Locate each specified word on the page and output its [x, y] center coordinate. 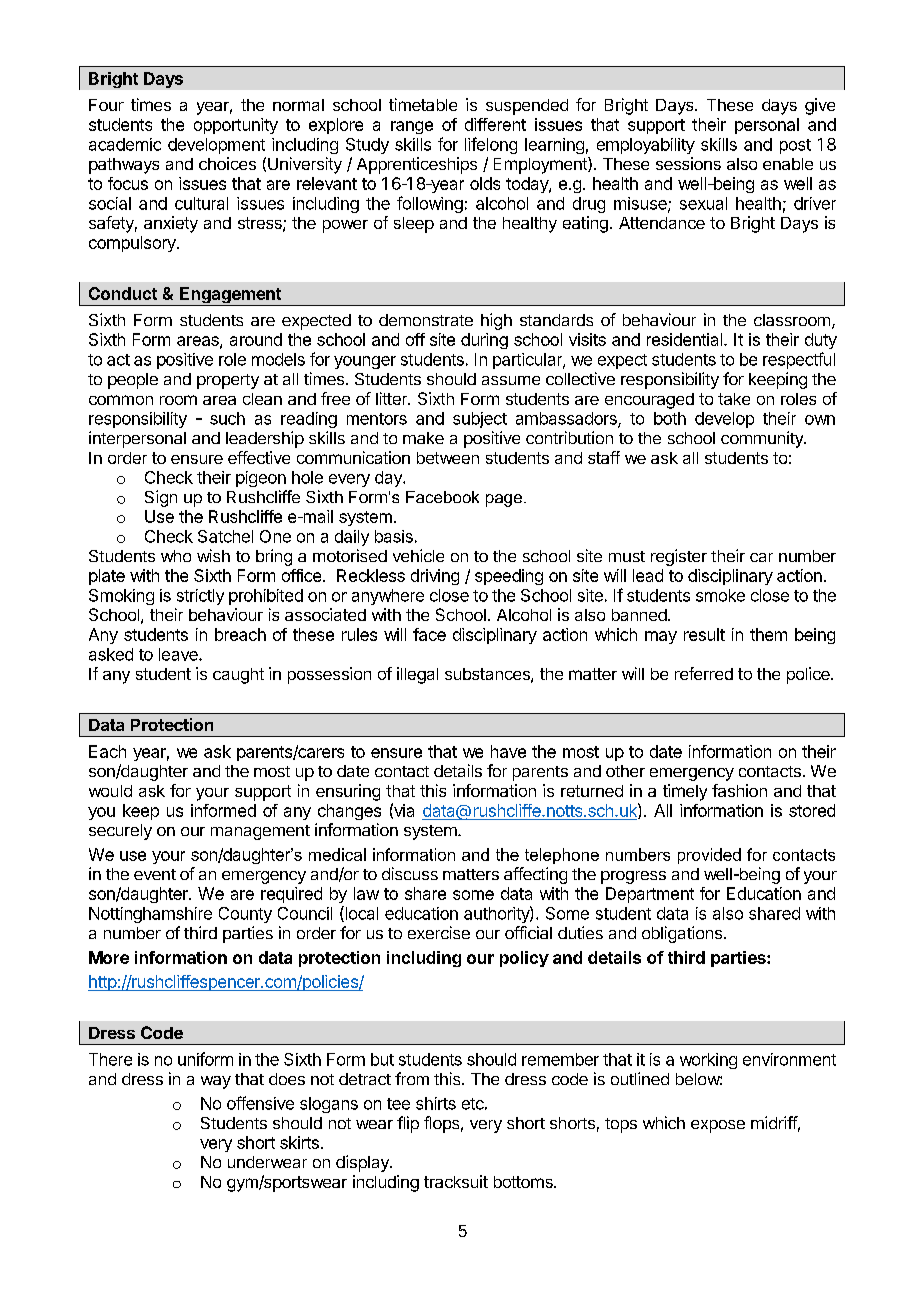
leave [179, 654]
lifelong [491, 145]
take [734, 399]
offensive [260, 1103]
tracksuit [456, 1181]
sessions [688, 163]
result [704, 634]
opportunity [236, 126]
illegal [417, 675]
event [155, 874]
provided [709, 856]
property [228, 381]
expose [718, 1126]
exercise [439, 932]
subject [480, 420]
